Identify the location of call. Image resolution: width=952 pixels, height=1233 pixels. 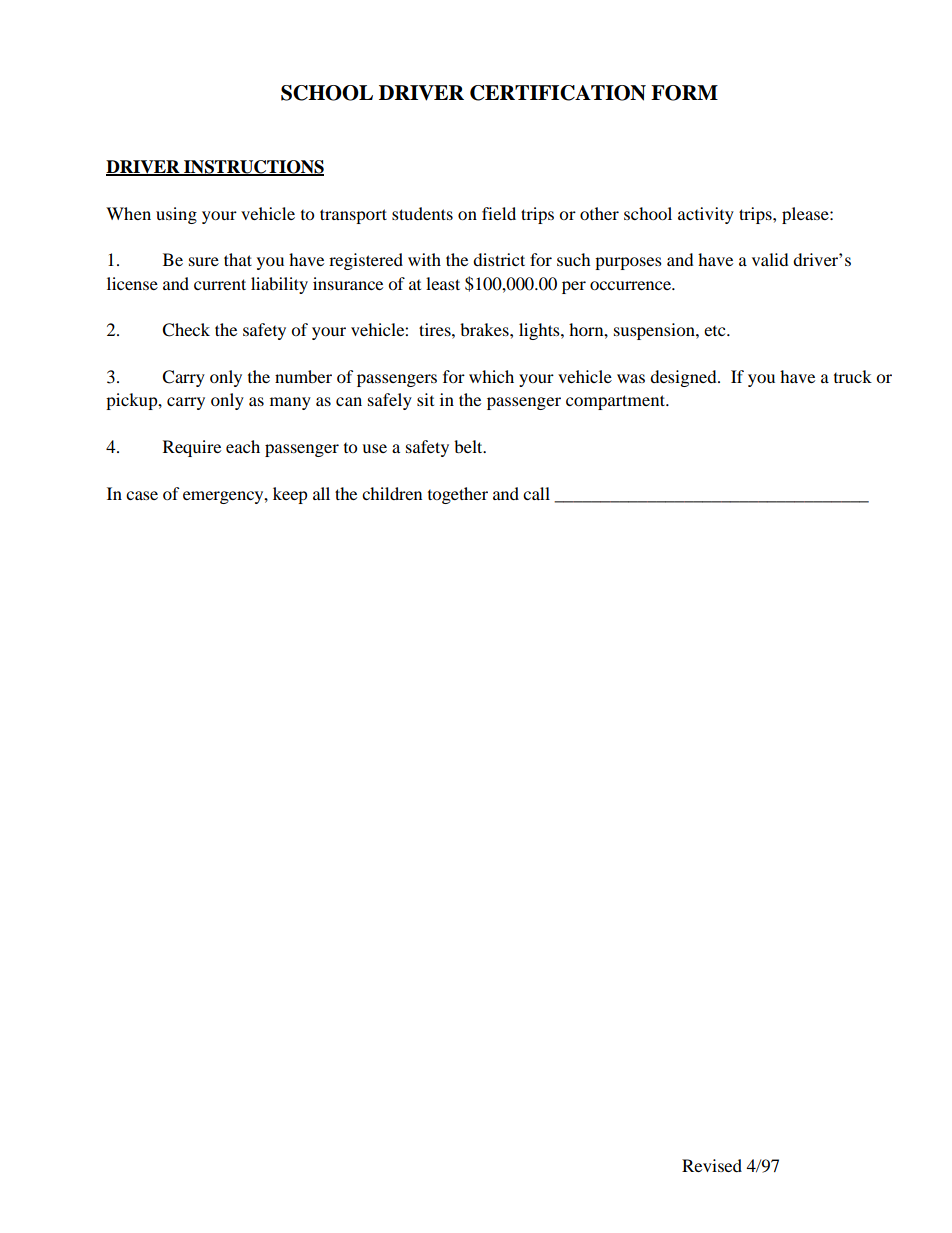
(536, 493).
